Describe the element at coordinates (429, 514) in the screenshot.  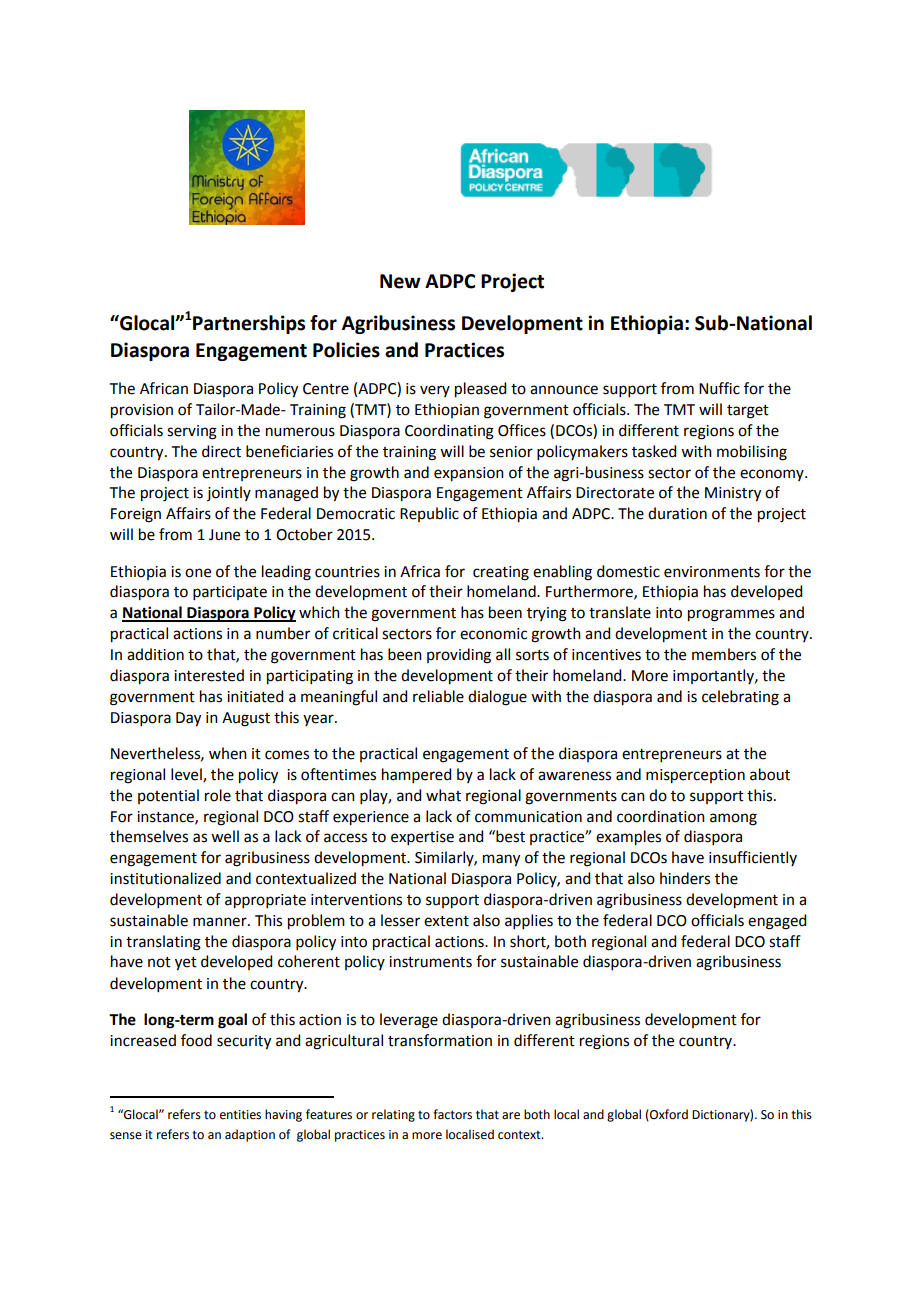
I see `Republic` at that location.
